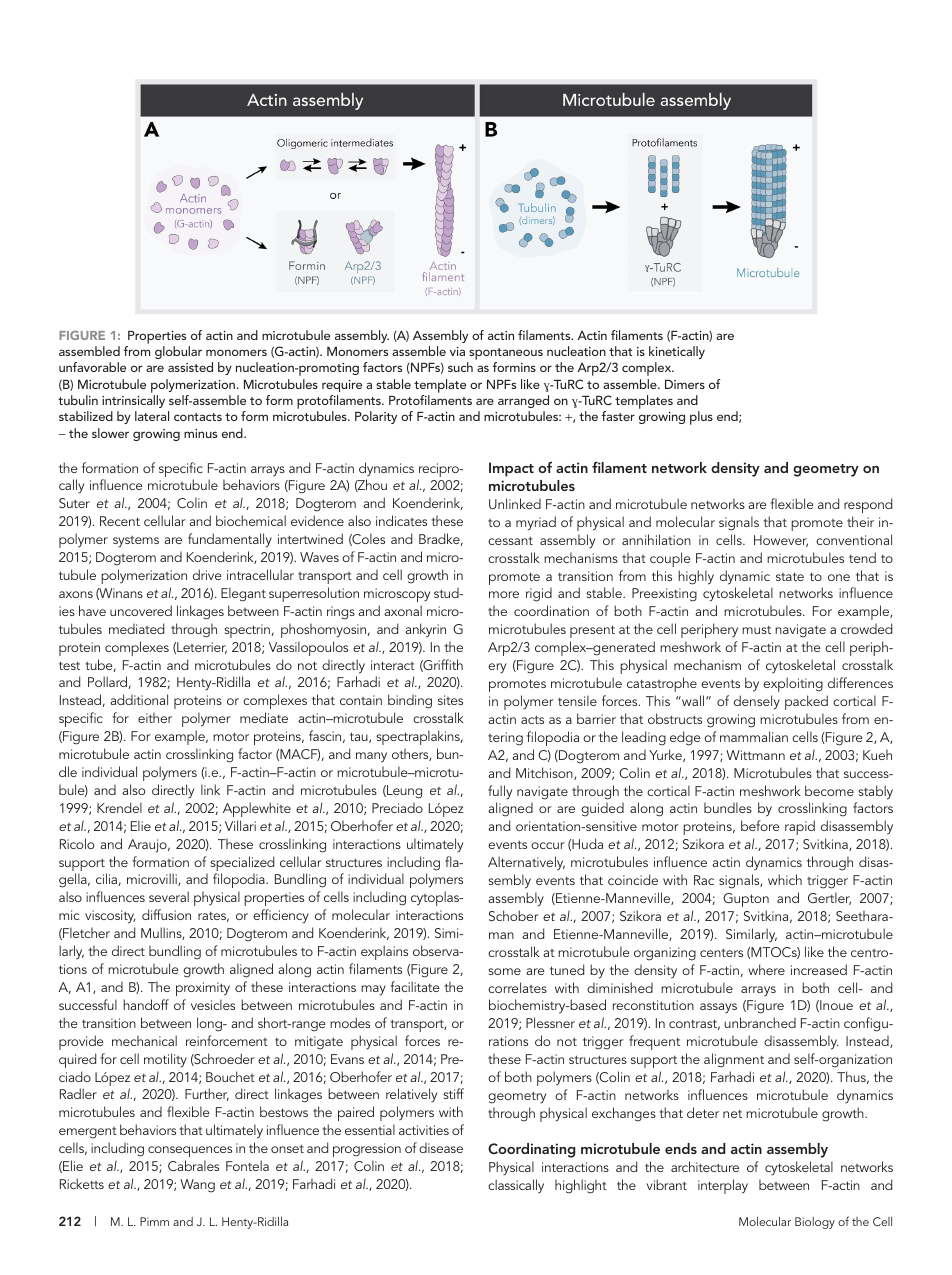  What do you see at coordinates (441, 1148) in the screenshot?
I see `disease` at bounding box center [441, 1148].
